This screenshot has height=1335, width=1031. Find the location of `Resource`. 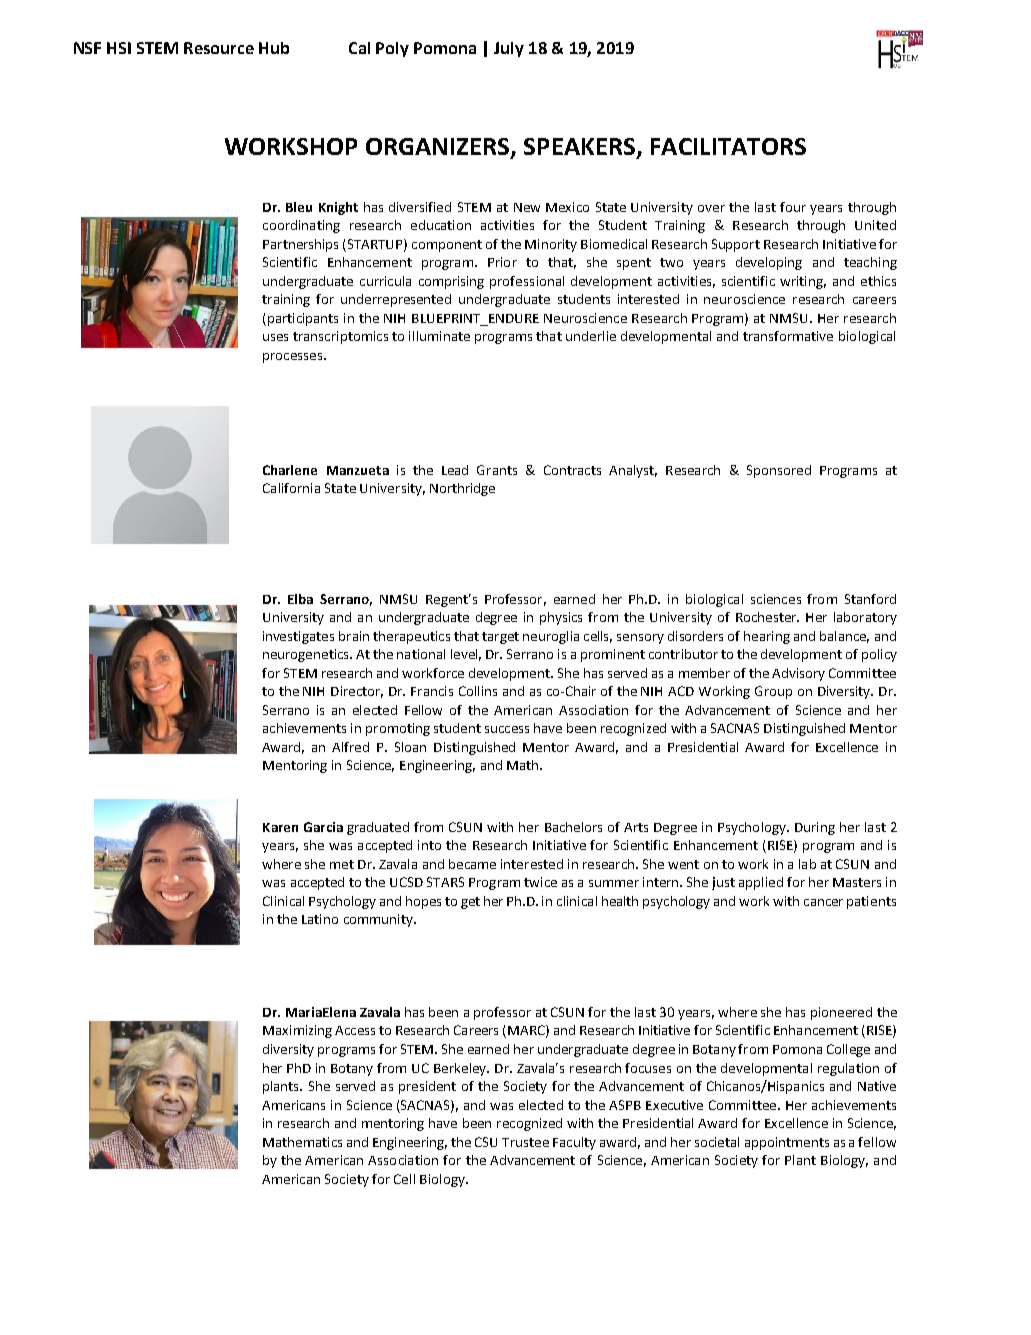

Resource is located at coordinates (219, 48).
